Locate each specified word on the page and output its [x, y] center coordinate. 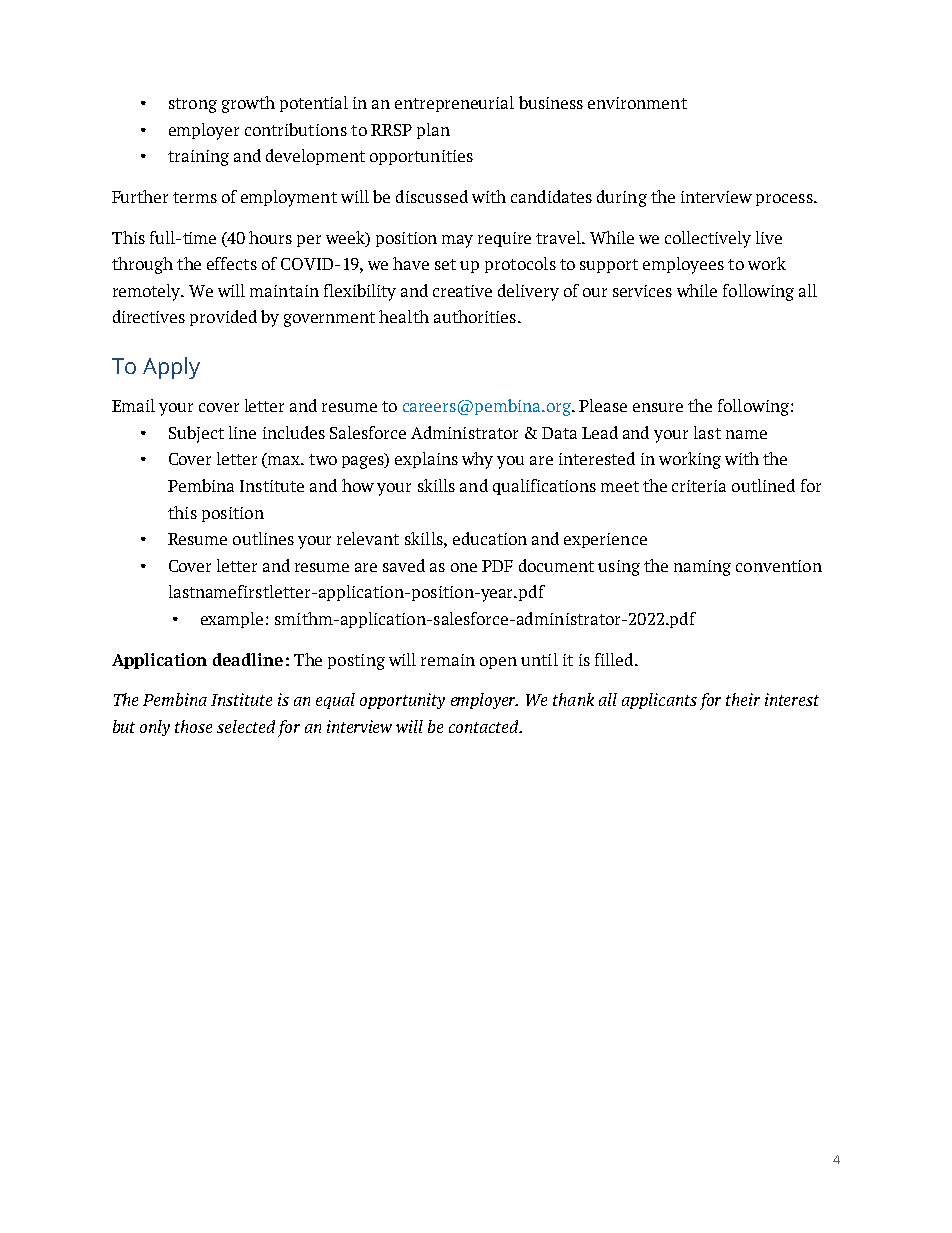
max [284, 462]
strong [193, 105]
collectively [708, 239]
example [232, 620]
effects [232, 263]
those [193, 726]
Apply [171, 368]
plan [433, 131]
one [464, 567]
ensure [658, 407]
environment [637, 103]
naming [702, 568]
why [477, 460]
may [457, 241]
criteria [699, 486]
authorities [475, 316]
